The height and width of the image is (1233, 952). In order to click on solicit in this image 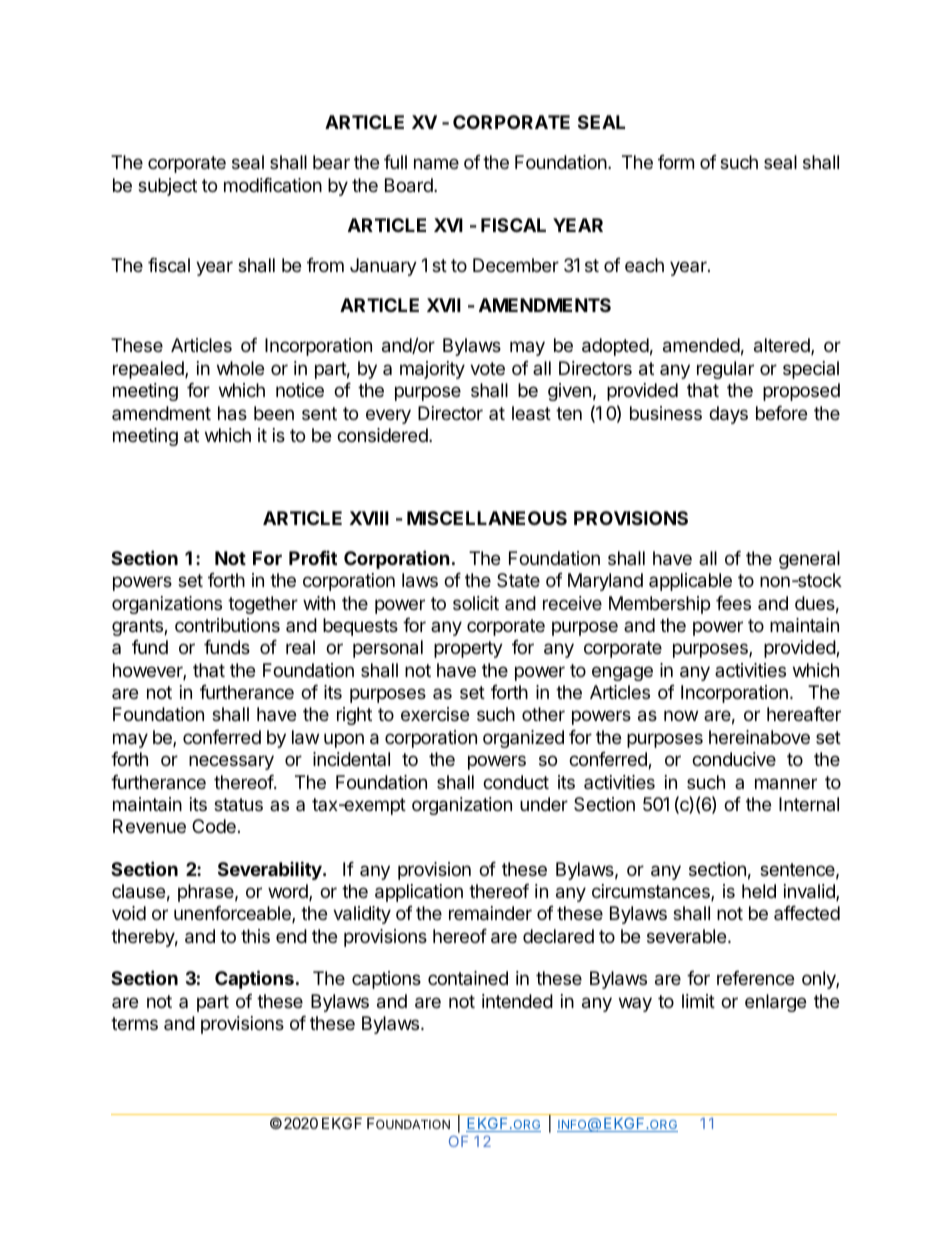, I will do `click(476, 603)`.
